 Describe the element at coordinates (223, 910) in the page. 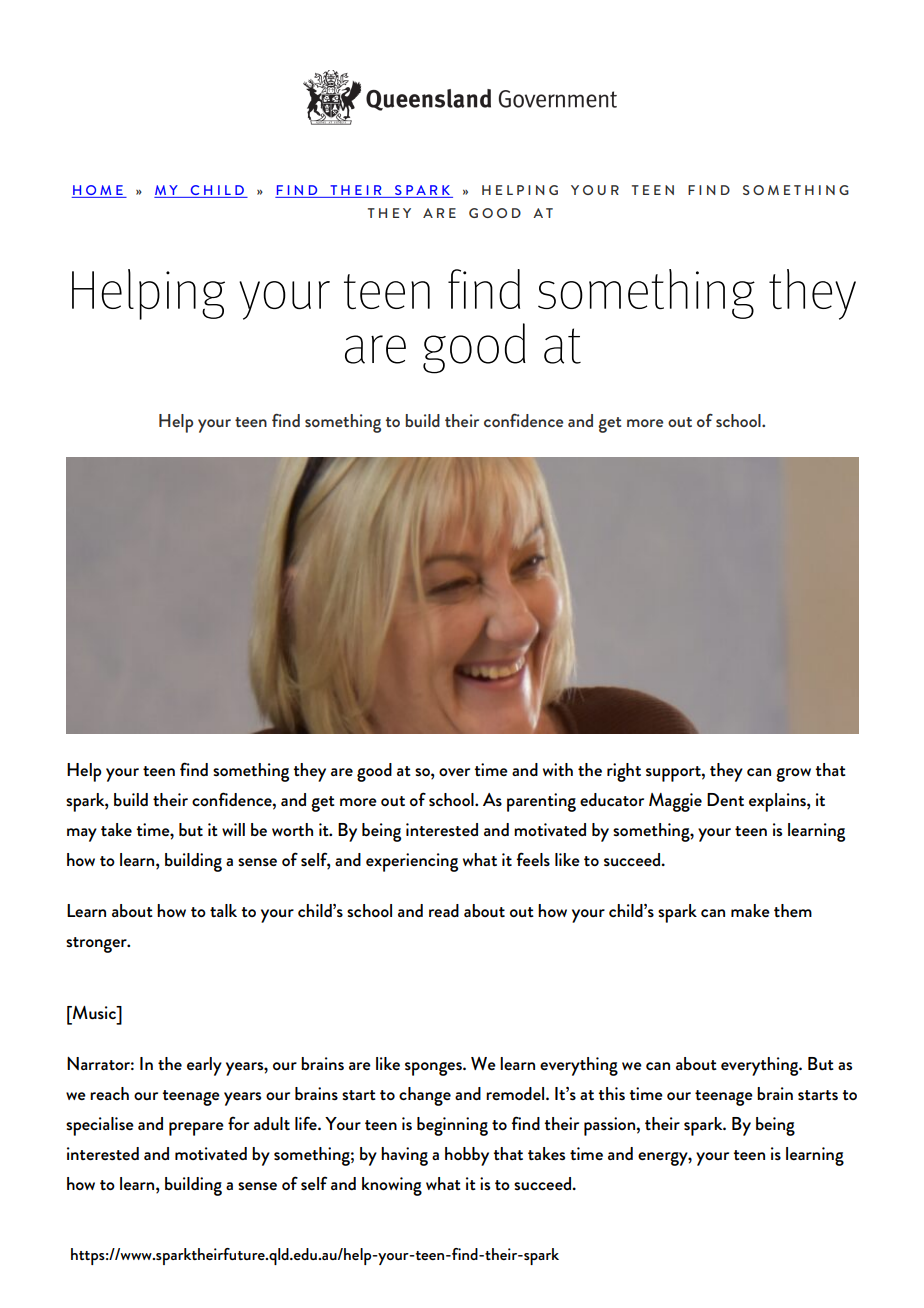

I see `talk` at that location.
